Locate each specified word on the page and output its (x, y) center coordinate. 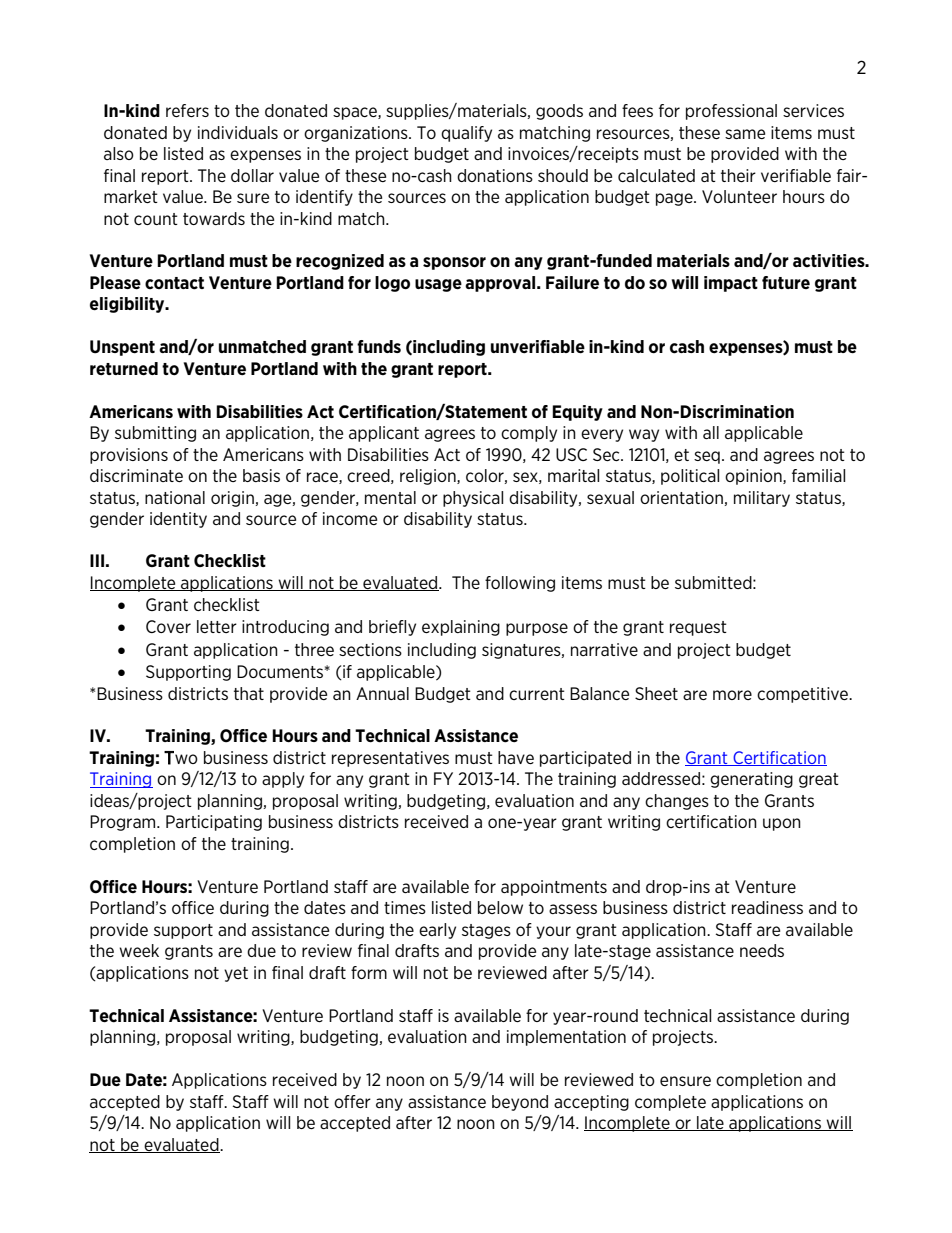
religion (429, 477)
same (745, 134)
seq (707, 457)
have (516, 757)
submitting (155, 434)
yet (236, 974)
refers (187, 110)
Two (181, 758)
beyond (520, 1103)
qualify (466, 134)
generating (751, 780)
